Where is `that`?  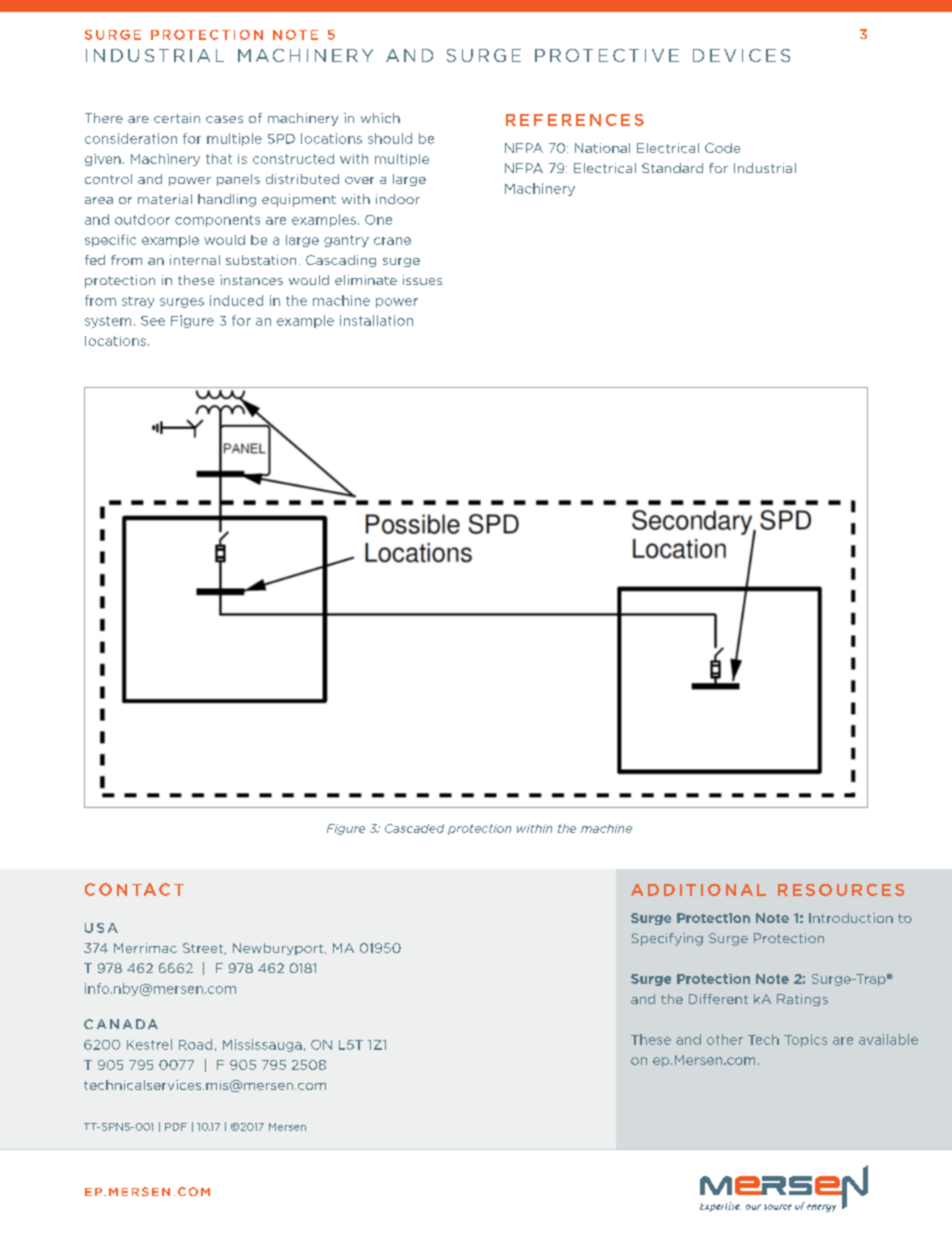 that is located at coordinates (219, 159).
